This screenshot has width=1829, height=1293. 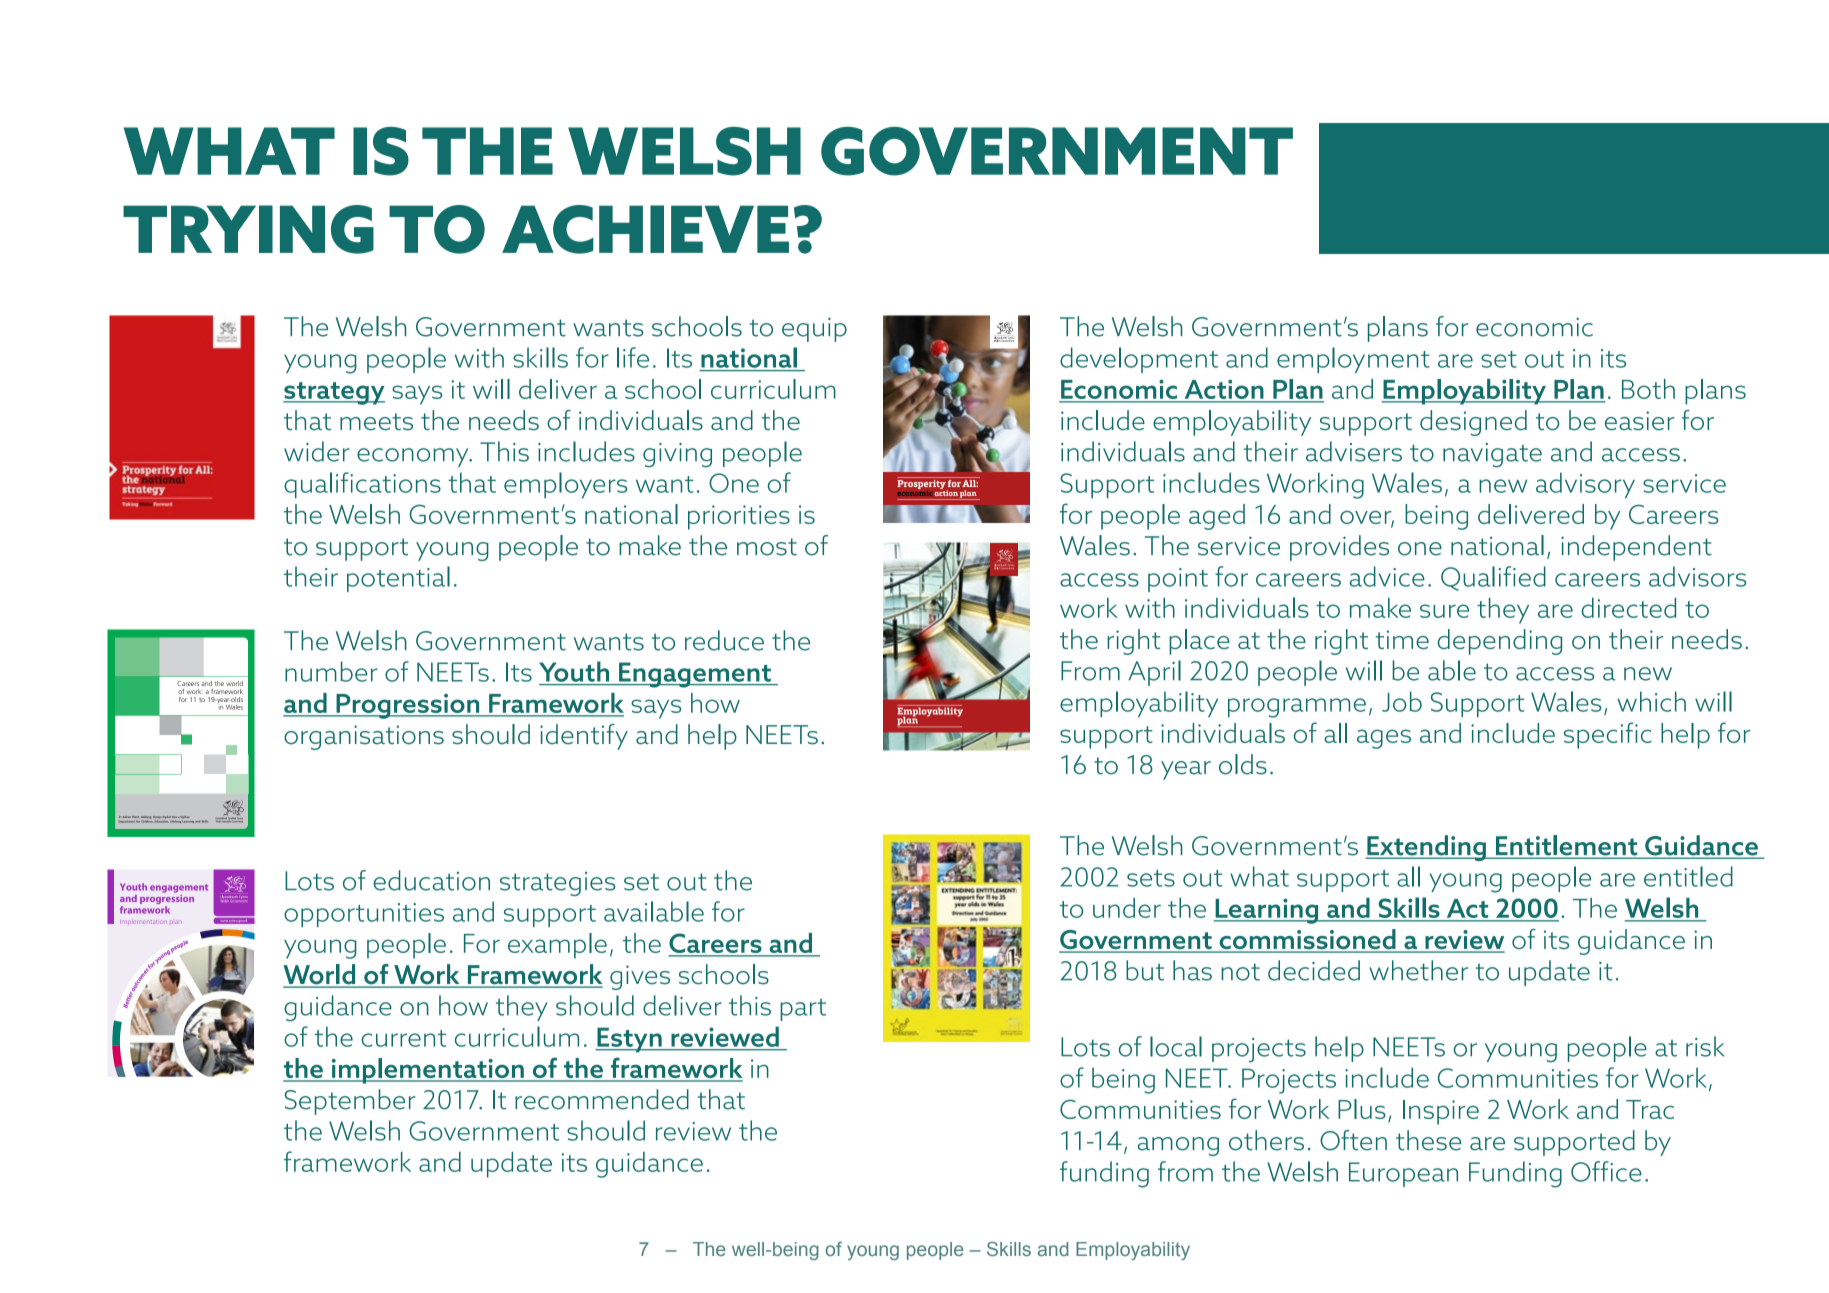 I want to click on sets, so click(x=1151, y=878).
